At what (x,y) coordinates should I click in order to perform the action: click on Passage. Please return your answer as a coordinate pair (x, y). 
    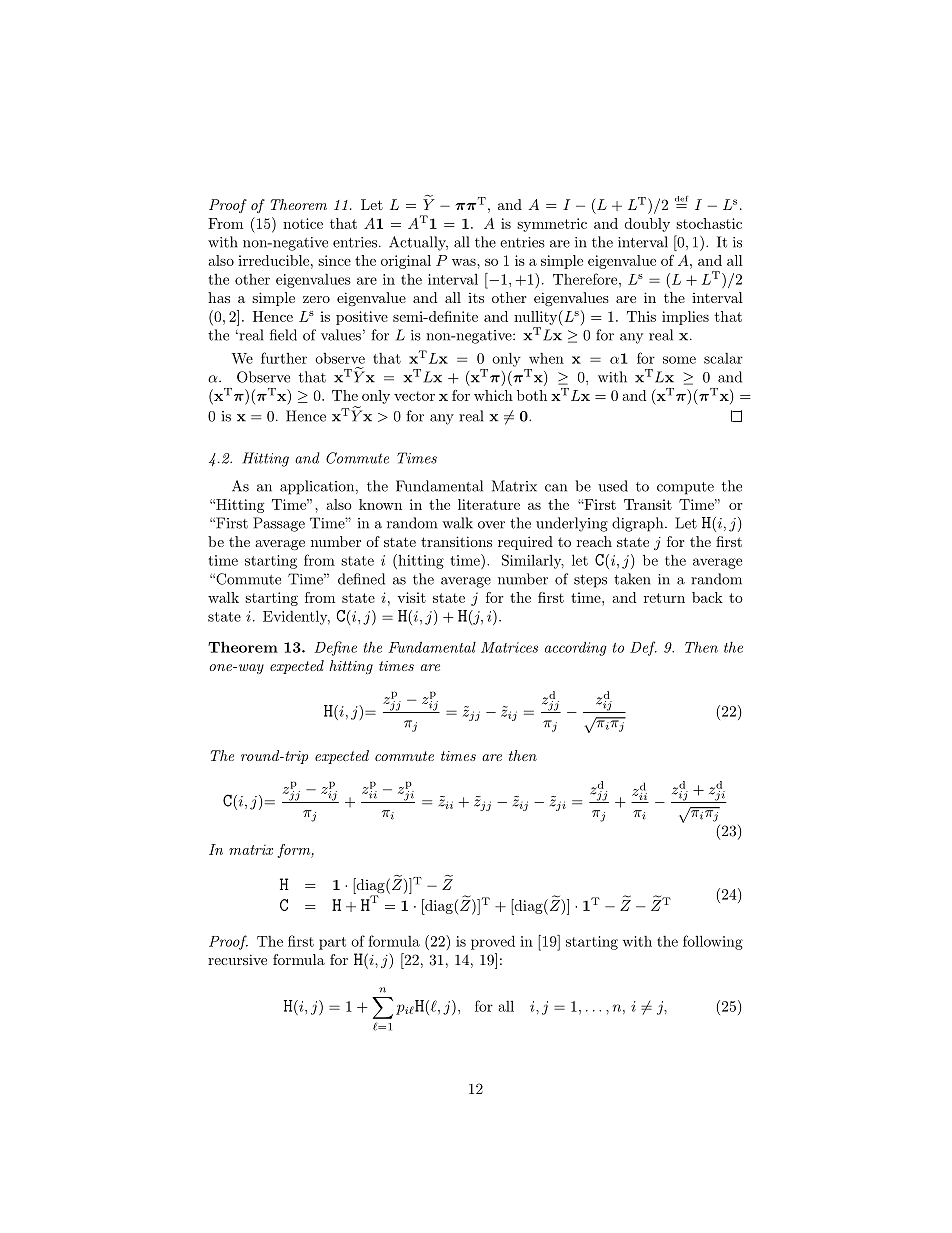
    Looking at the image, I should click on (279, 524).
